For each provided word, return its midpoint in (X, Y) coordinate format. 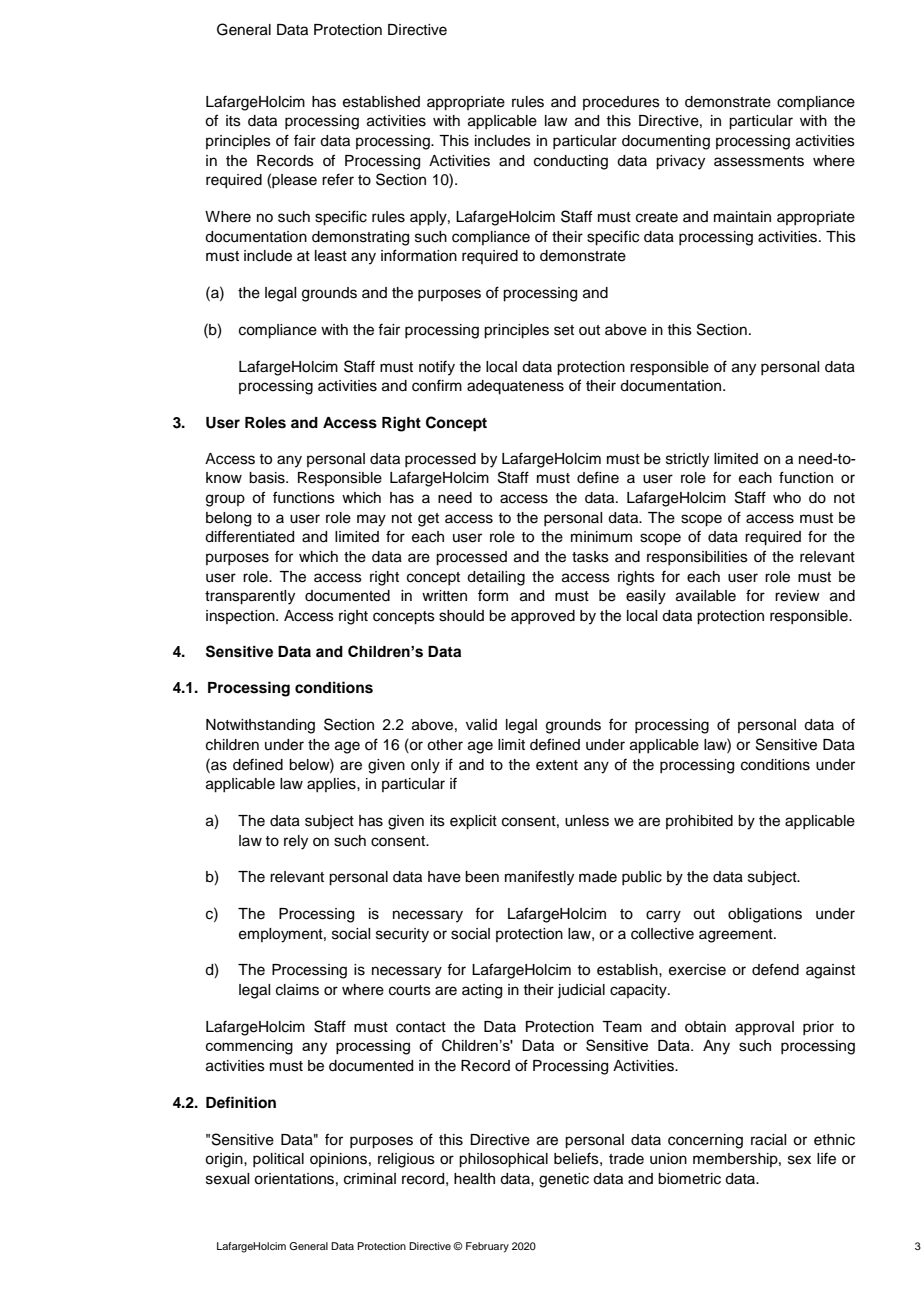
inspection (241, 617)
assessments (759, 161)
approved (543, 617)
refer (338, 179)
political (278, 1160)
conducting (571, 162)
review (797, 596)
